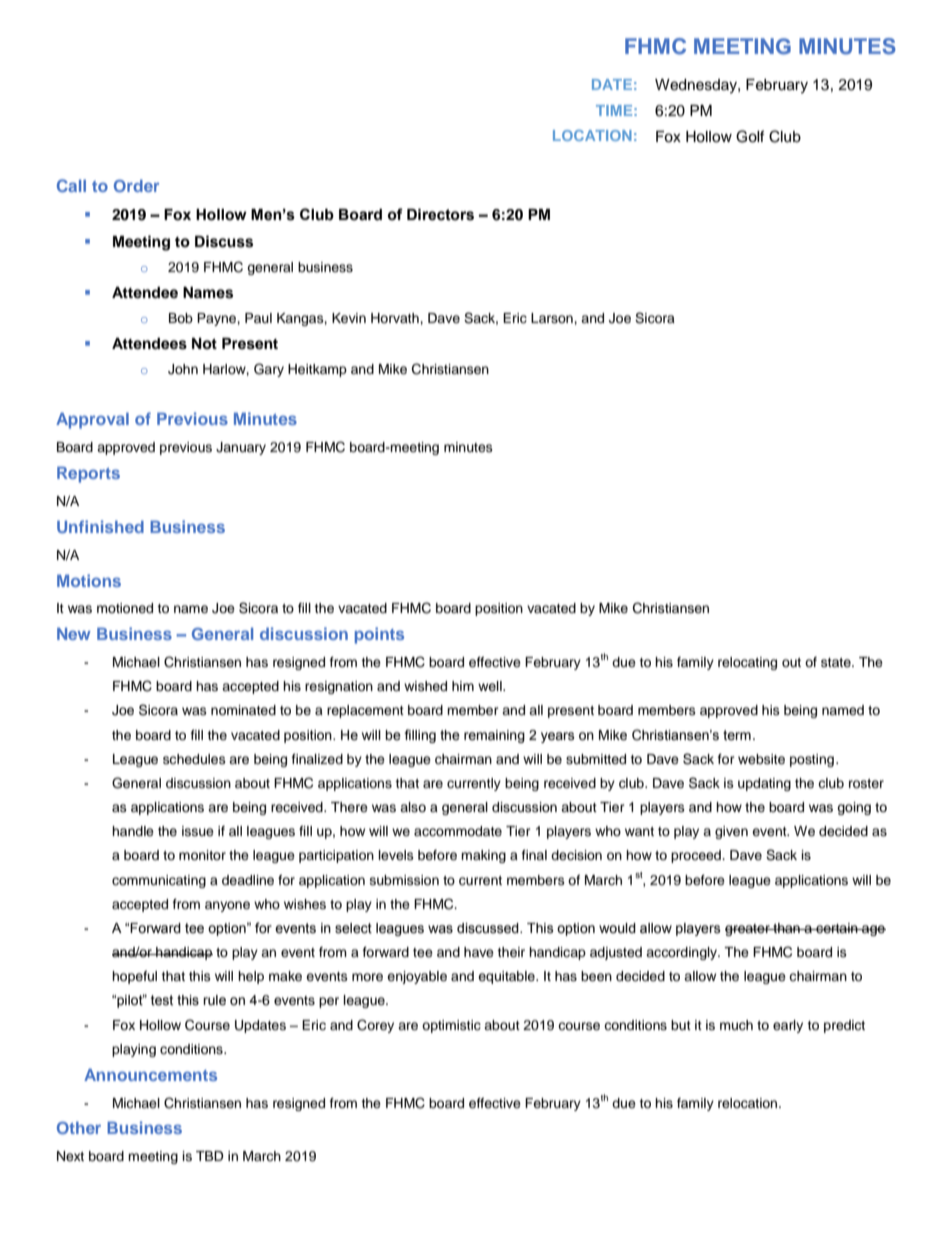 This image has width=952, height=1233. Describe the element at coordinates (159, 881) in the image. I see `communicating` at that location.
